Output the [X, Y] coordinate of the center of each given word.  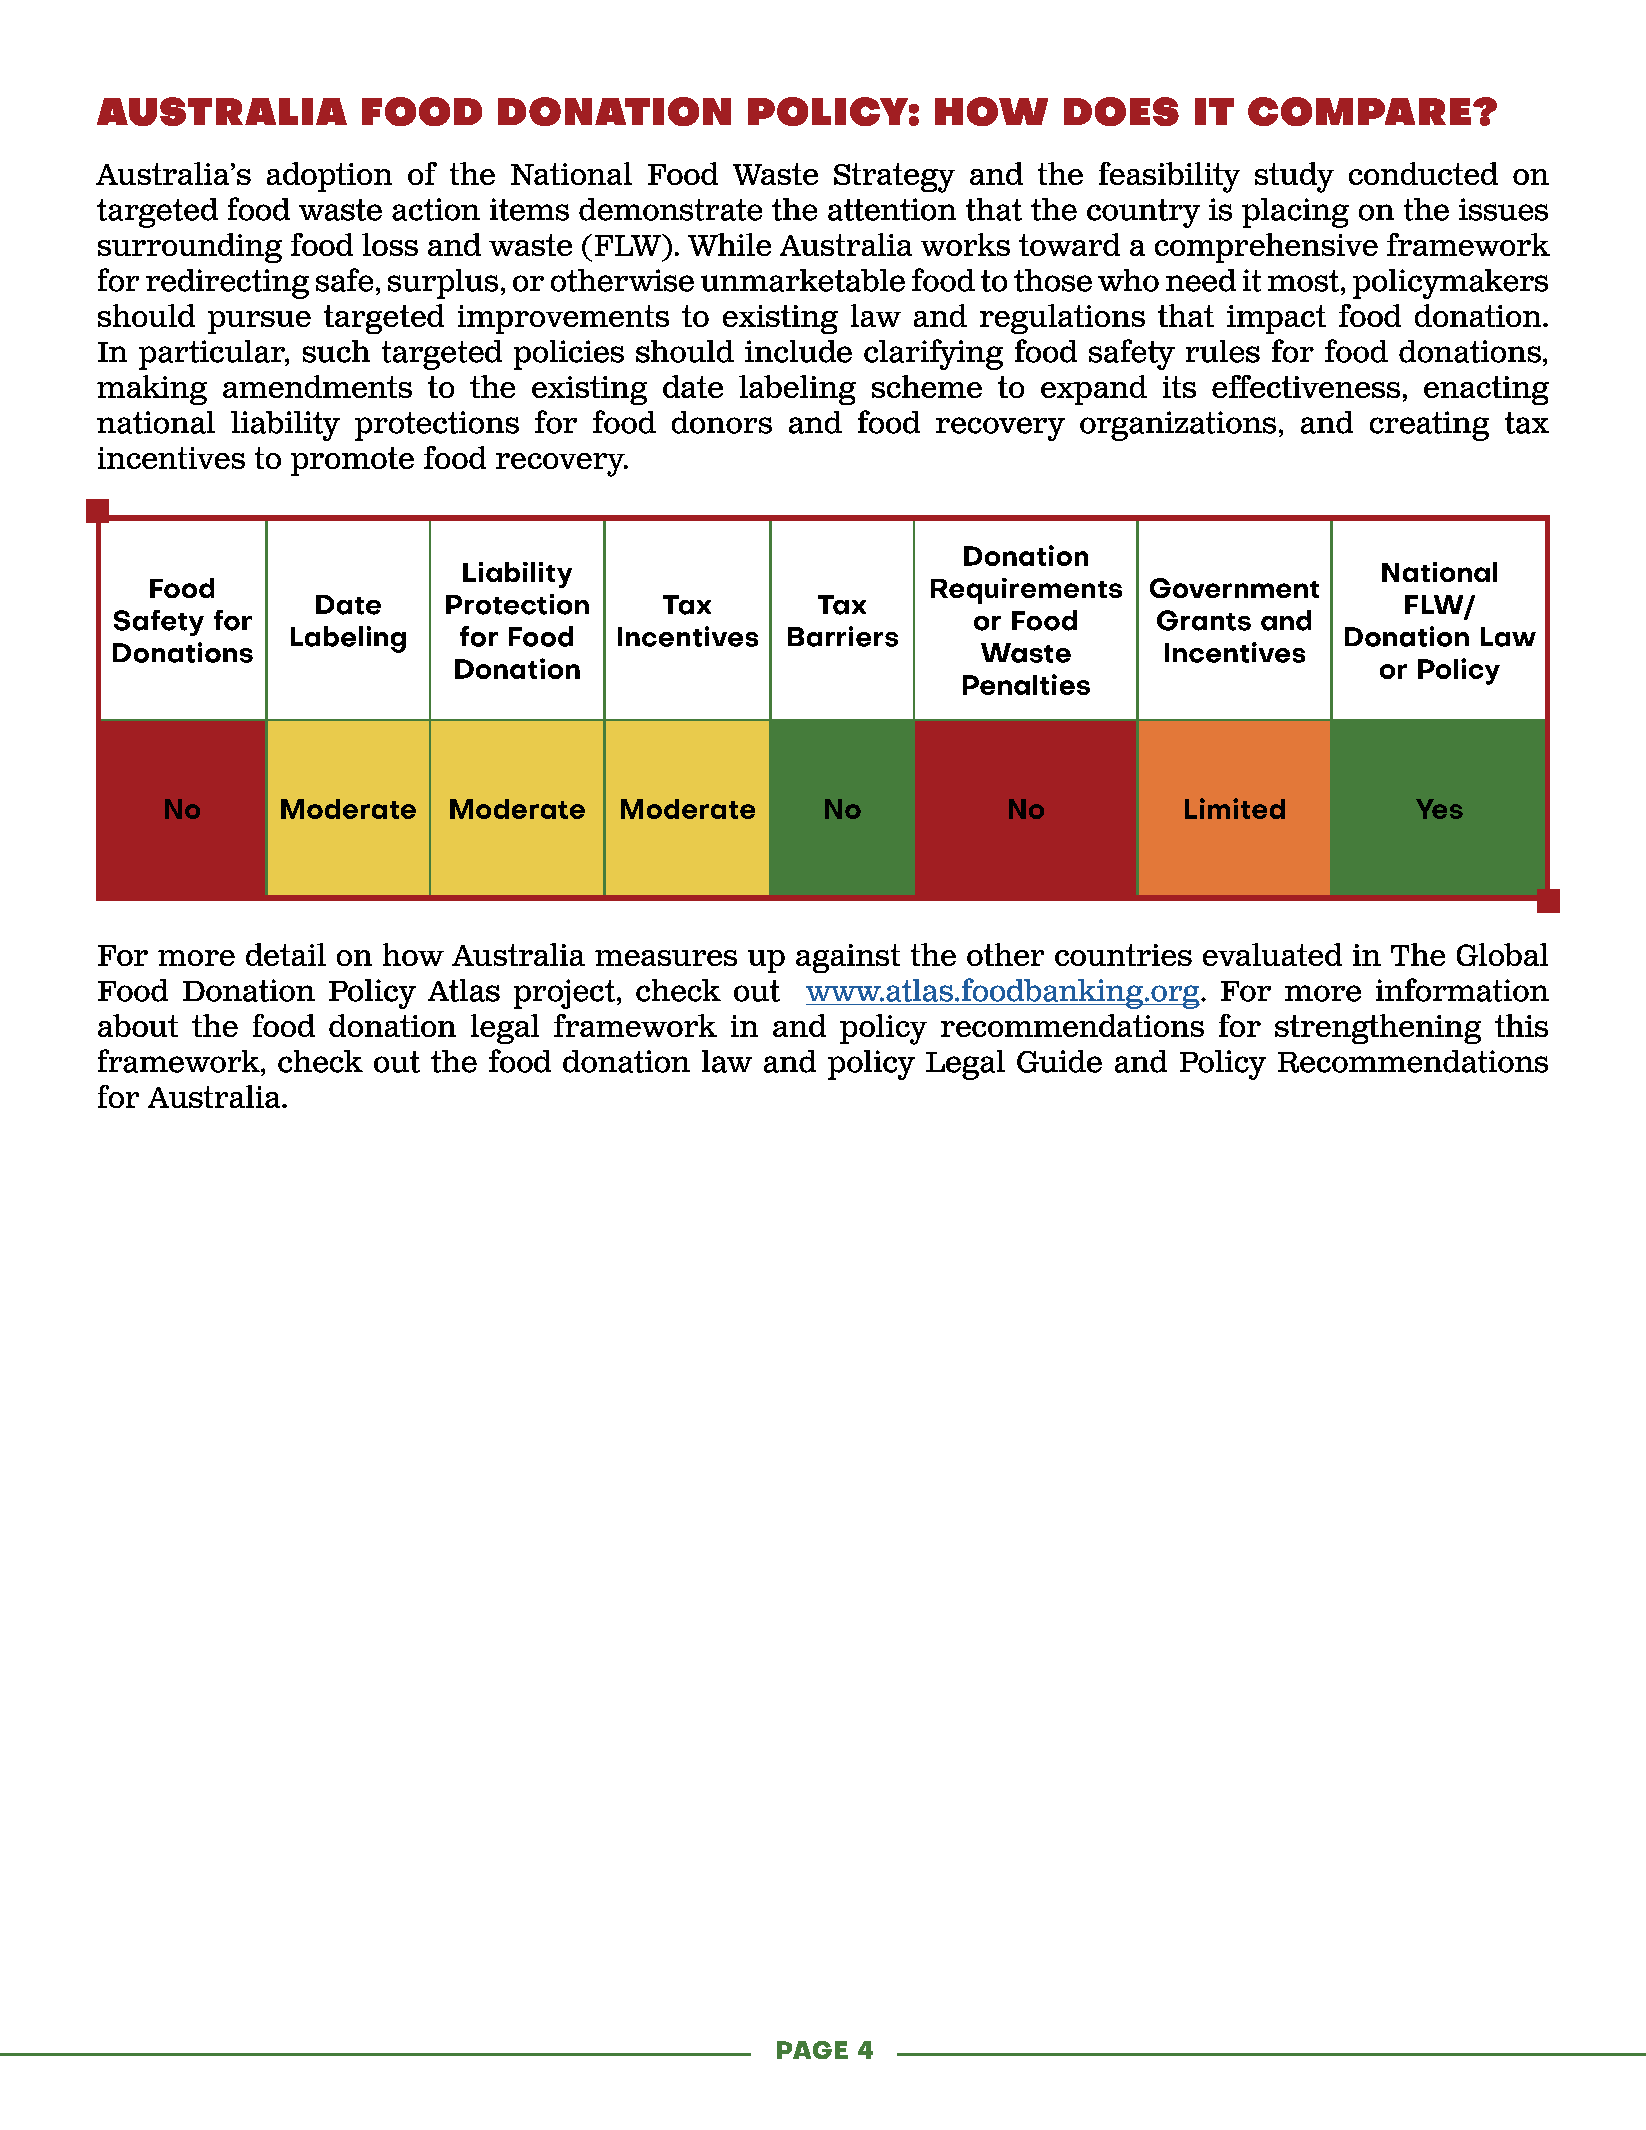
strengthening [1378, 1029]
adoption [329, 177]
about [138, 1025]
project [564, 994]
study [1294, 177]
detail [286, 954]
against [848, 958]
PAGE [812, 2050]
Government [1234, 588]
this [1521, 1025]
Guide [1059, 1061]
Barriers [843, 636]
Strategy [894, 178]
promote [352, 461]
